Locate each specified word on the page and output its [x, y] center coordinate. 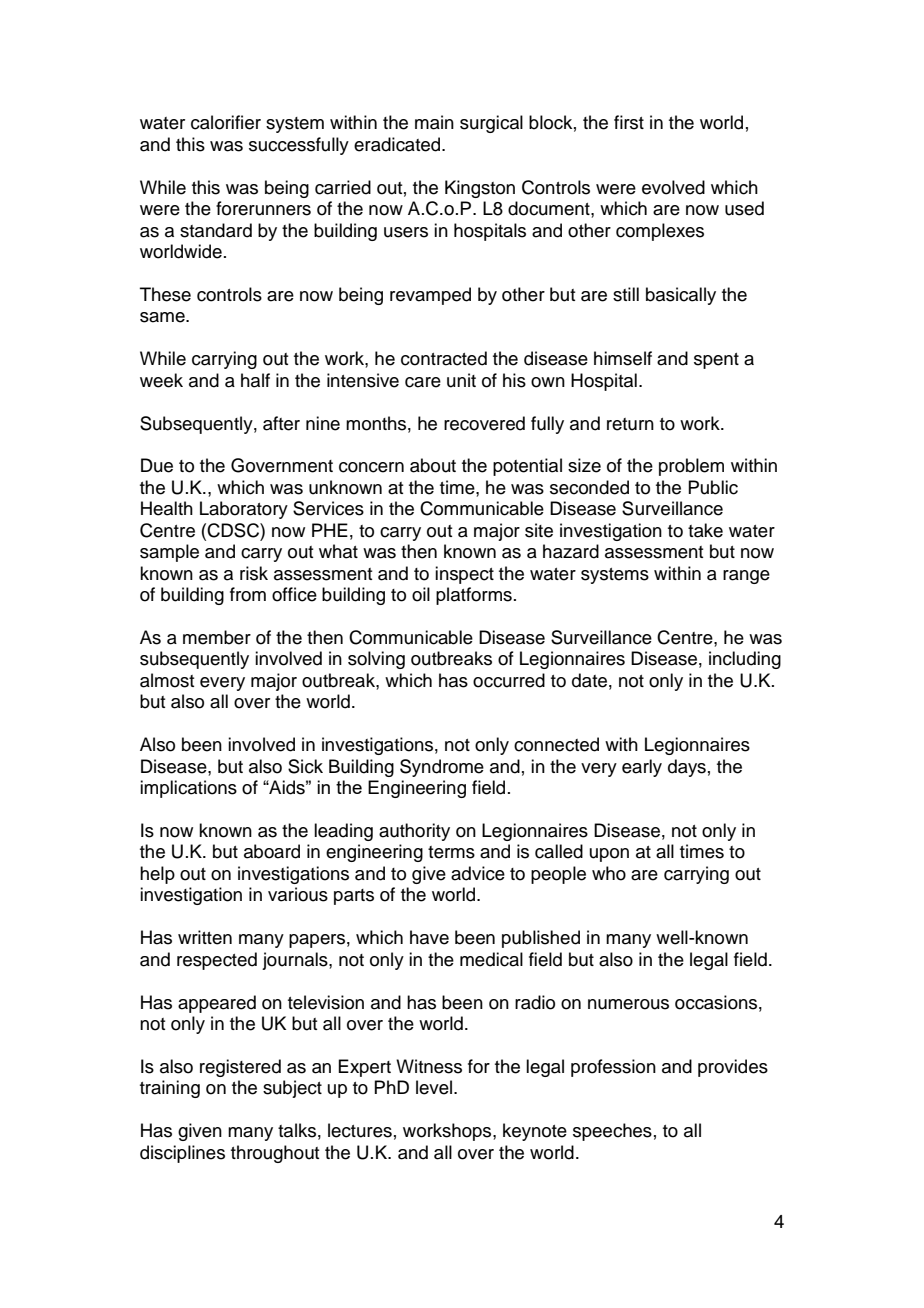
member [217, 637]
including [745, 660]
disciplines [182, 1154]
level [435, 1087]
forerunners [263, 208]
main [434, 122]
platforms [474, 596]
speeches [612, 1132]
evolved [673, 187]
